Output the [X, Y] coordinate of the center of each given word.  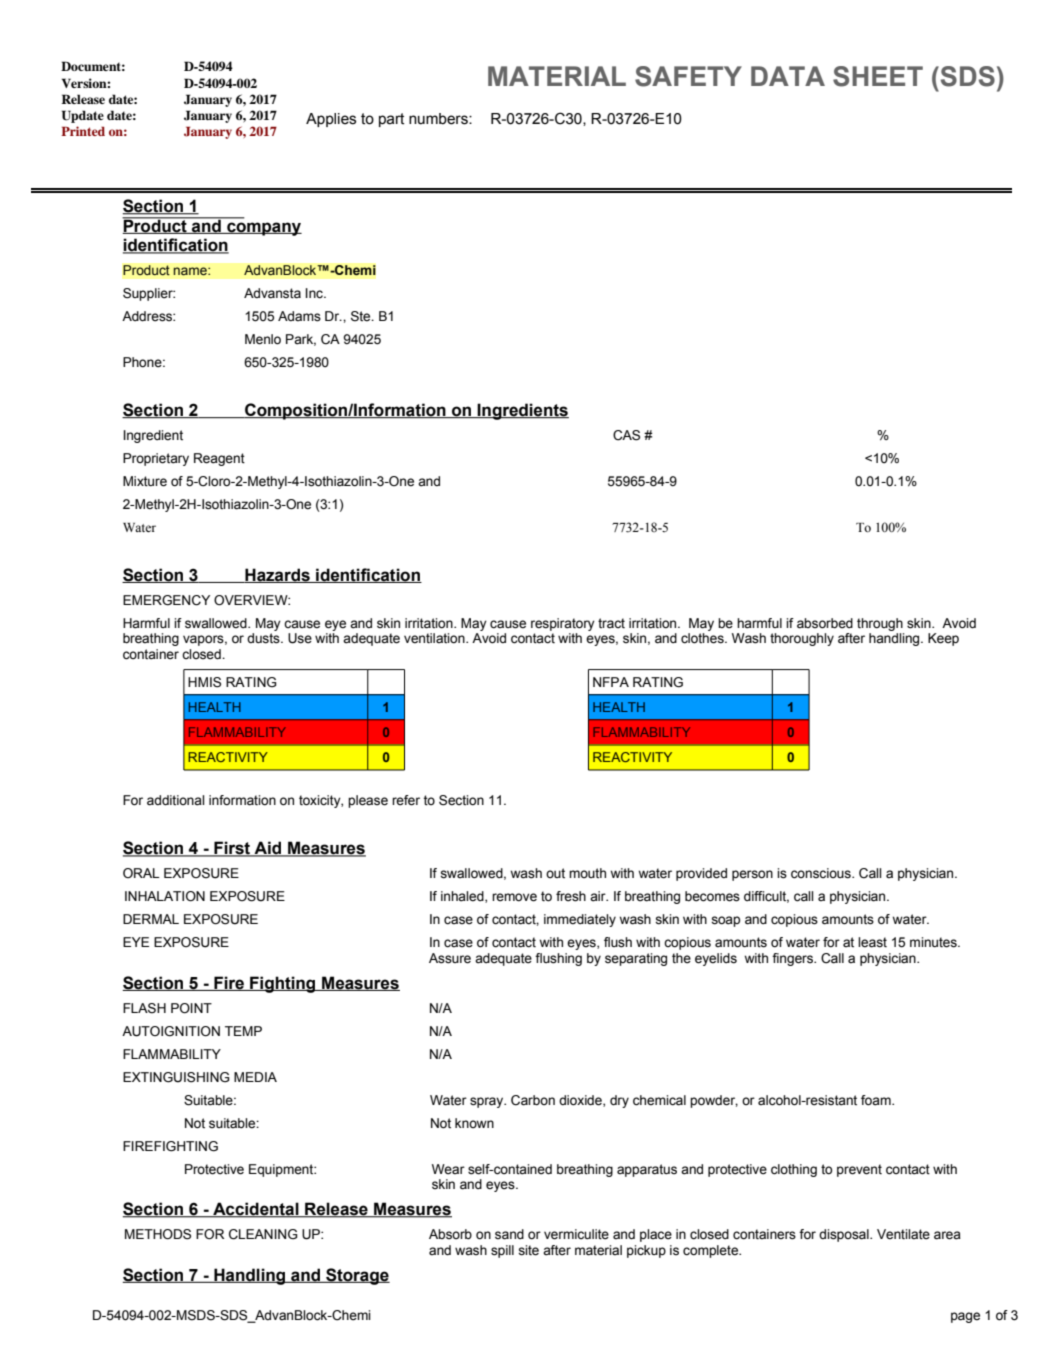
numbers [439, 119]
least [872, 942]
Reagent [219, 459]
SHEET [878, 76]
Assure [450, 958]
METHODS [158, 1234]
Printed [83, 131]
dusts [264, 638]
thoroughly [802, 639]
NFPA [611, 682]
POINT [191, 1008]
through [880, 624]
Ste [362, 316]
